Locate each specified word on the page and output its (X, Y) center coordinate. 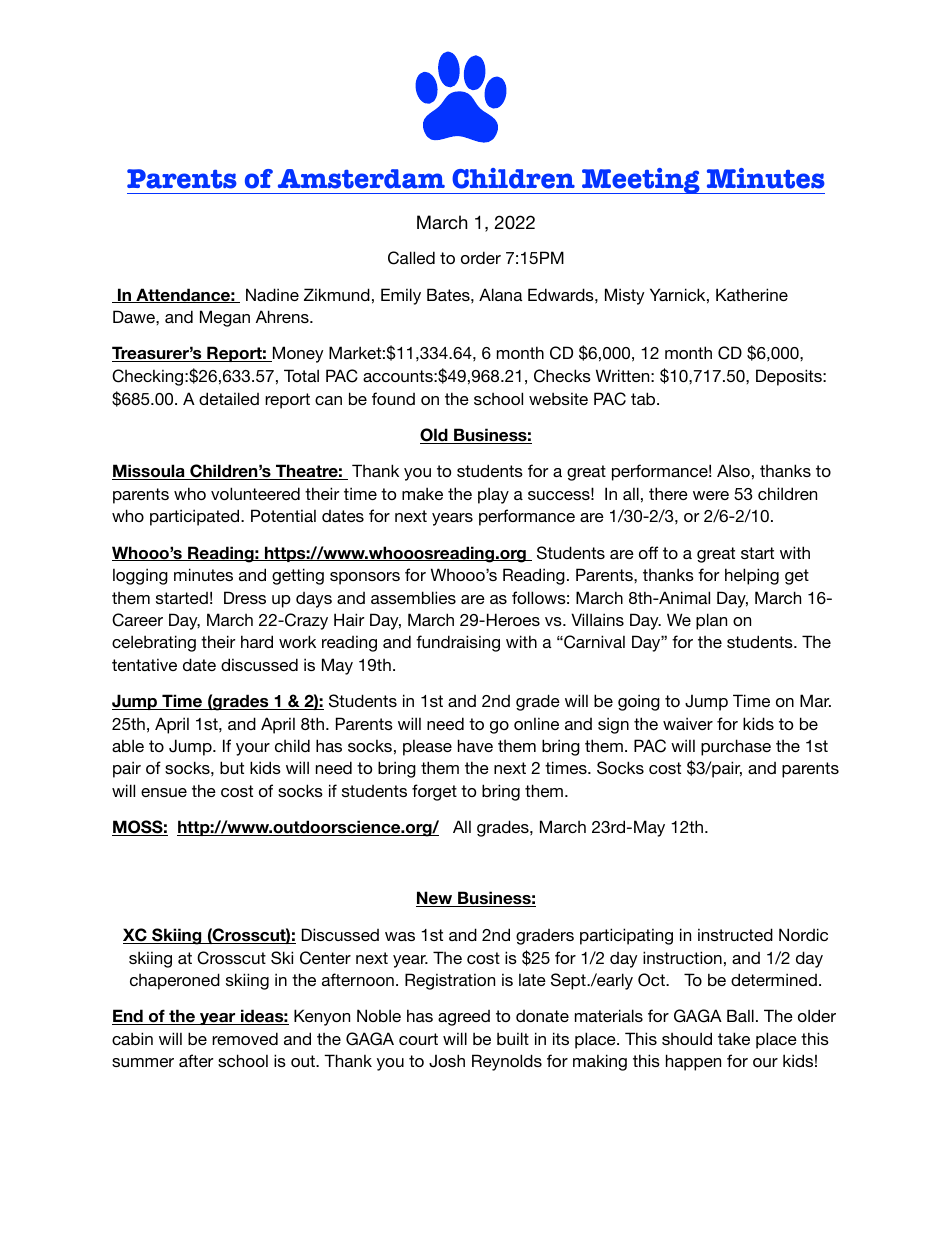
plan (711, 621)
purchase (736, 747)
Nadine (272, 294)
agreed (464, 1018)
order (481, 257)
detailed (229, 398)
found (393, 398)
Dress (245, 597)
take (734, 1038)
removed (245, 1038)
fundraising (458, 643)
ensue (164, 792)
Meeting (641, 181)
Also (733, 470)
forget (434, 792)
